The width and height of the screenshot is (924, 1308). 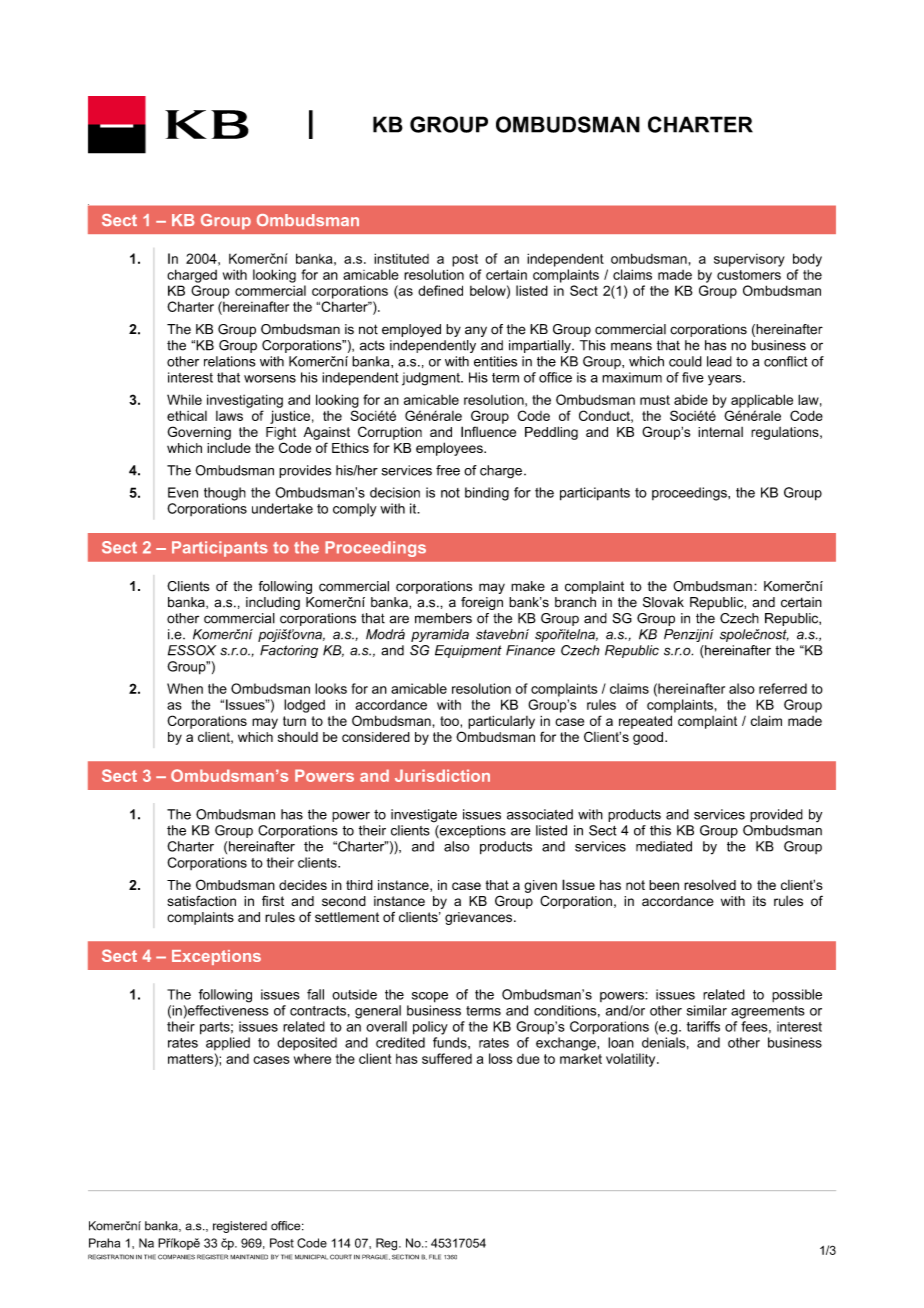 I want to click on relations, so click(x=230, y=361).
